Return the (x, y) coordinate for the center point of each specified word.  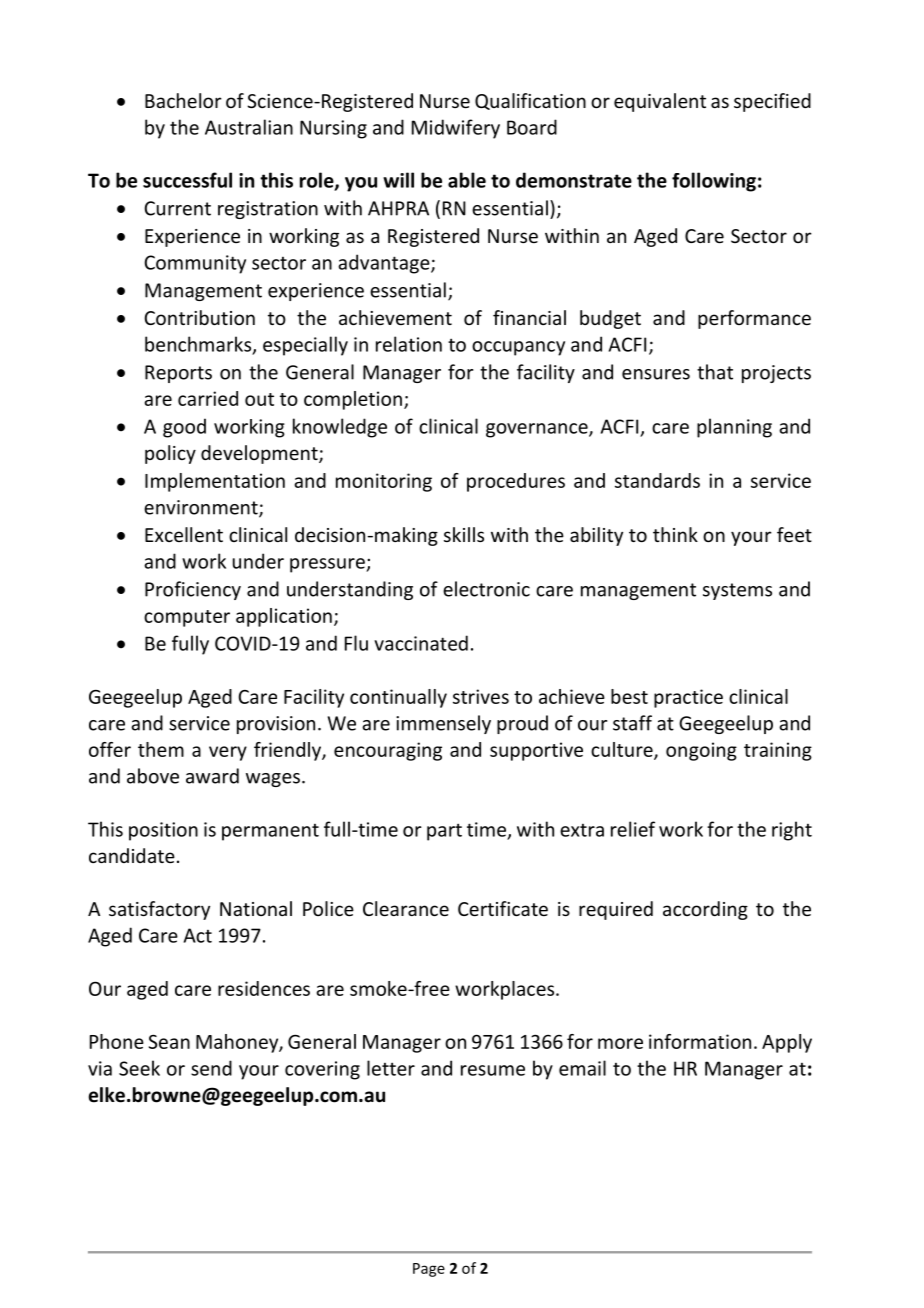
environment (202, 508)
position (163, 831)
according (705, 910)
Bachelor (183, 100)
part (444, 832)
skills (464, 534)
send (211, 1068)
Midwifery (456, 129)
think (675, 534)
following (714, 182)
